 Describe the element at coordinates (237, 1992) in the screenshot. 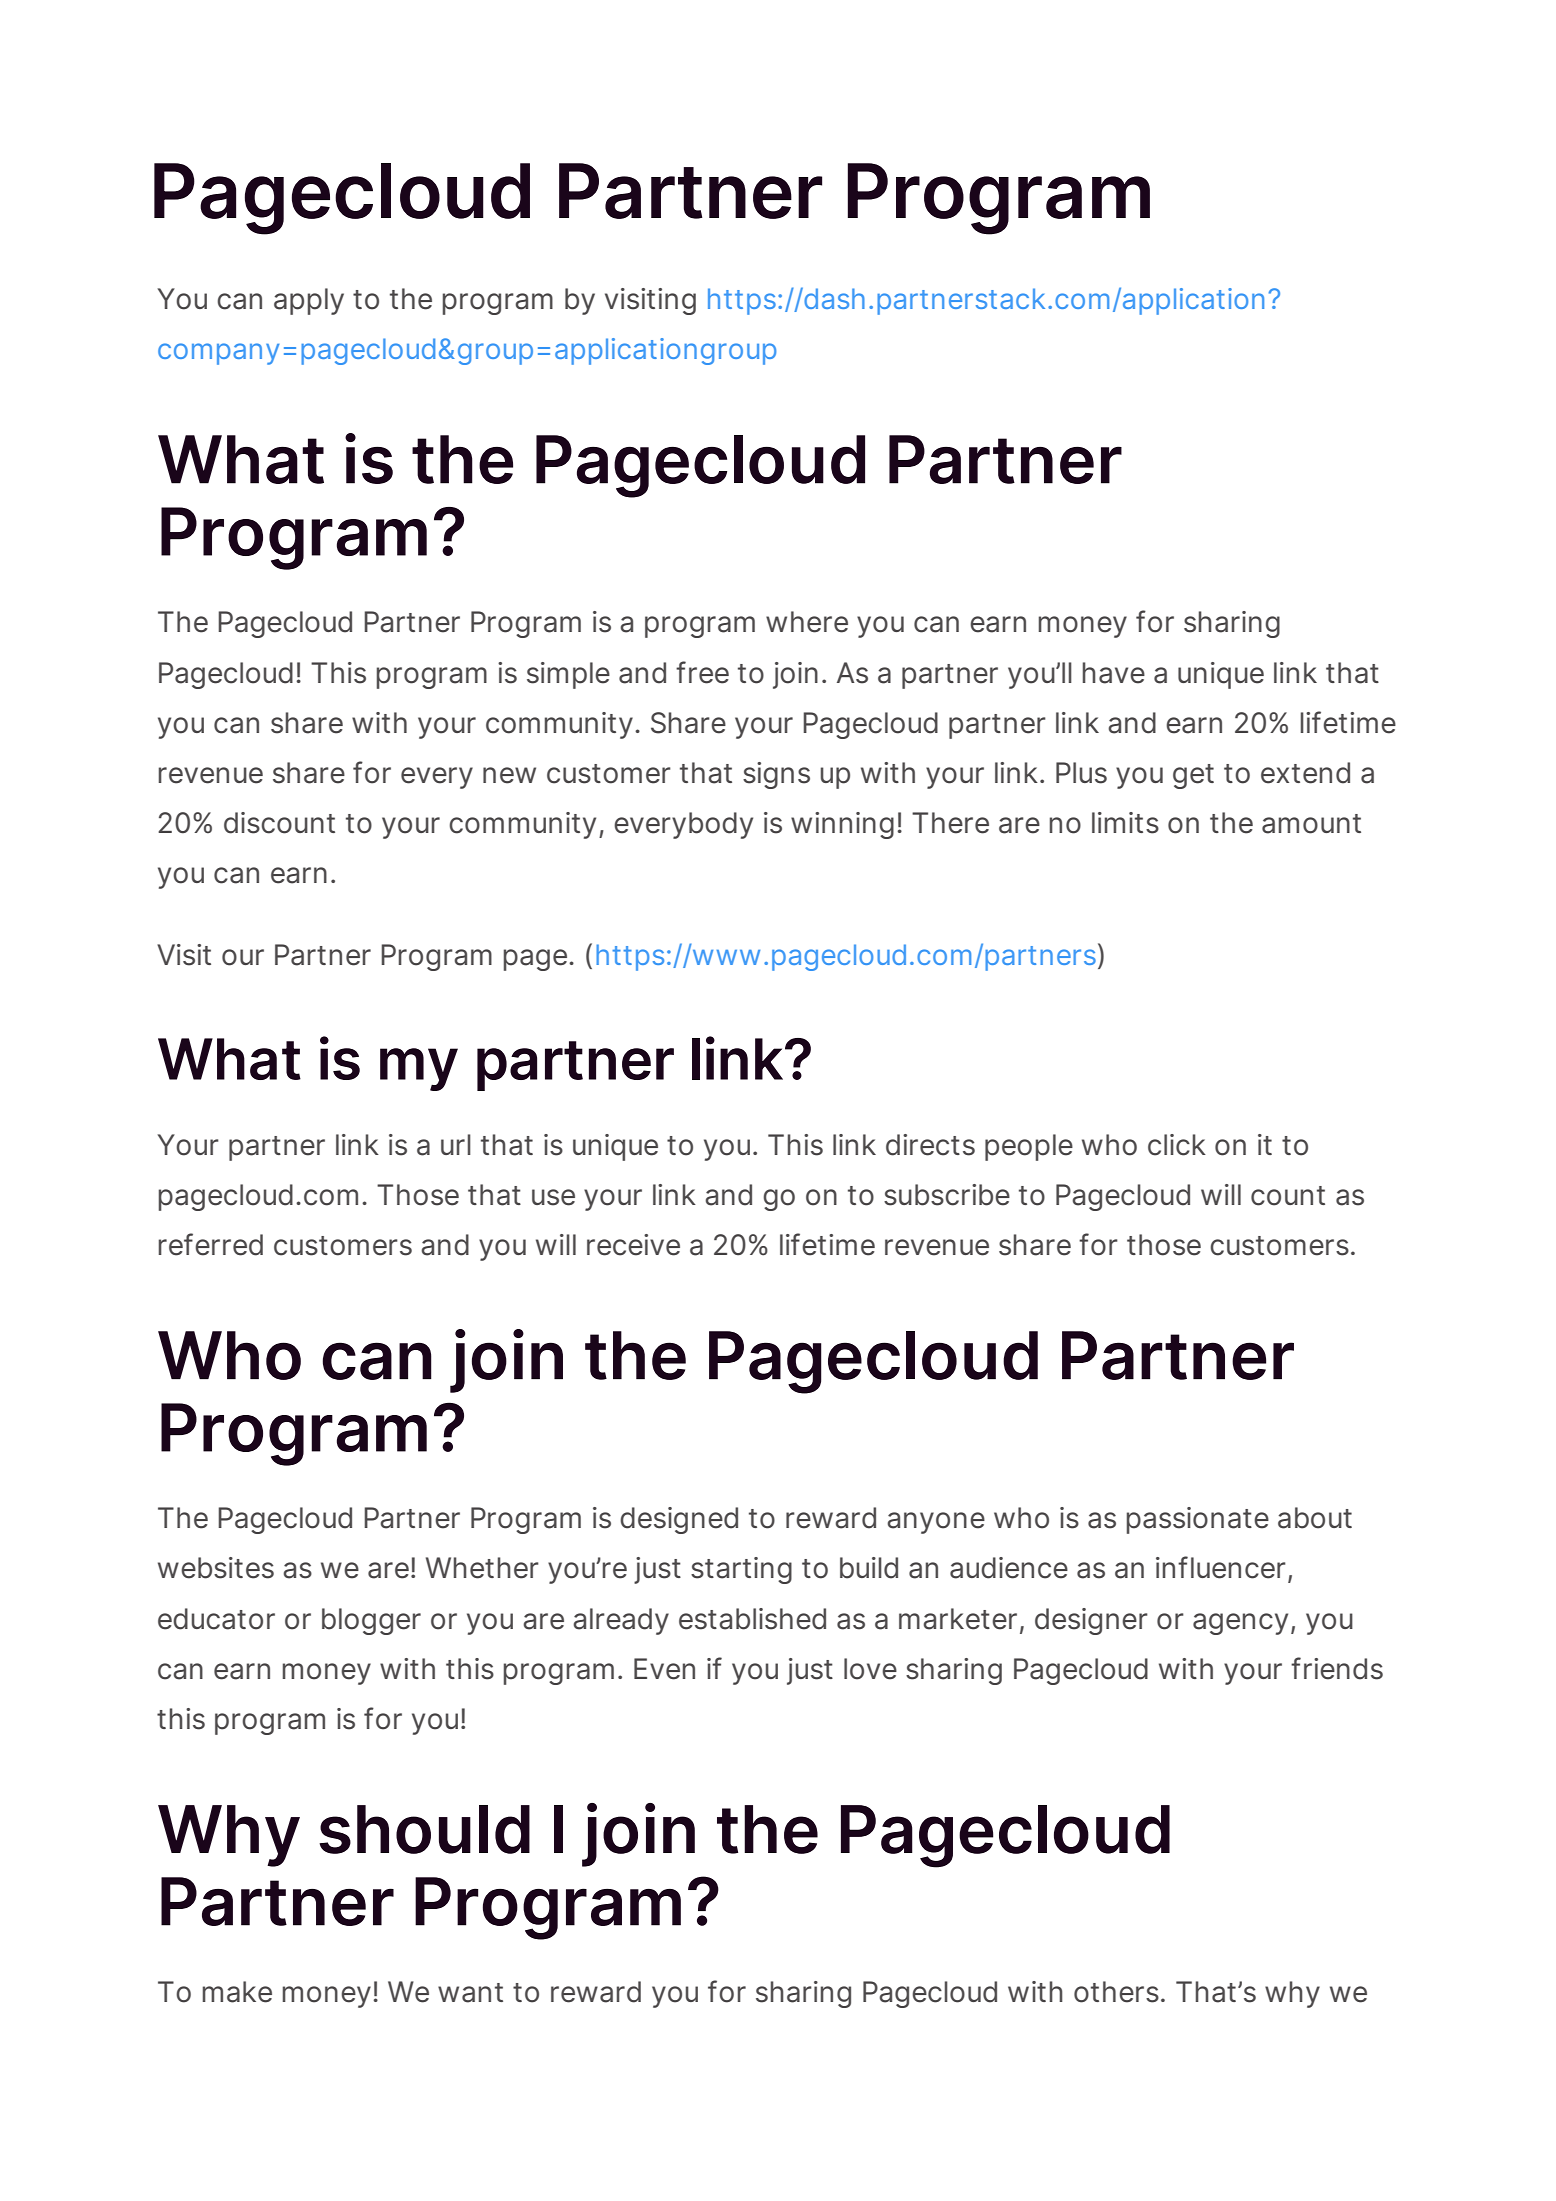

I see `make` at that location.
